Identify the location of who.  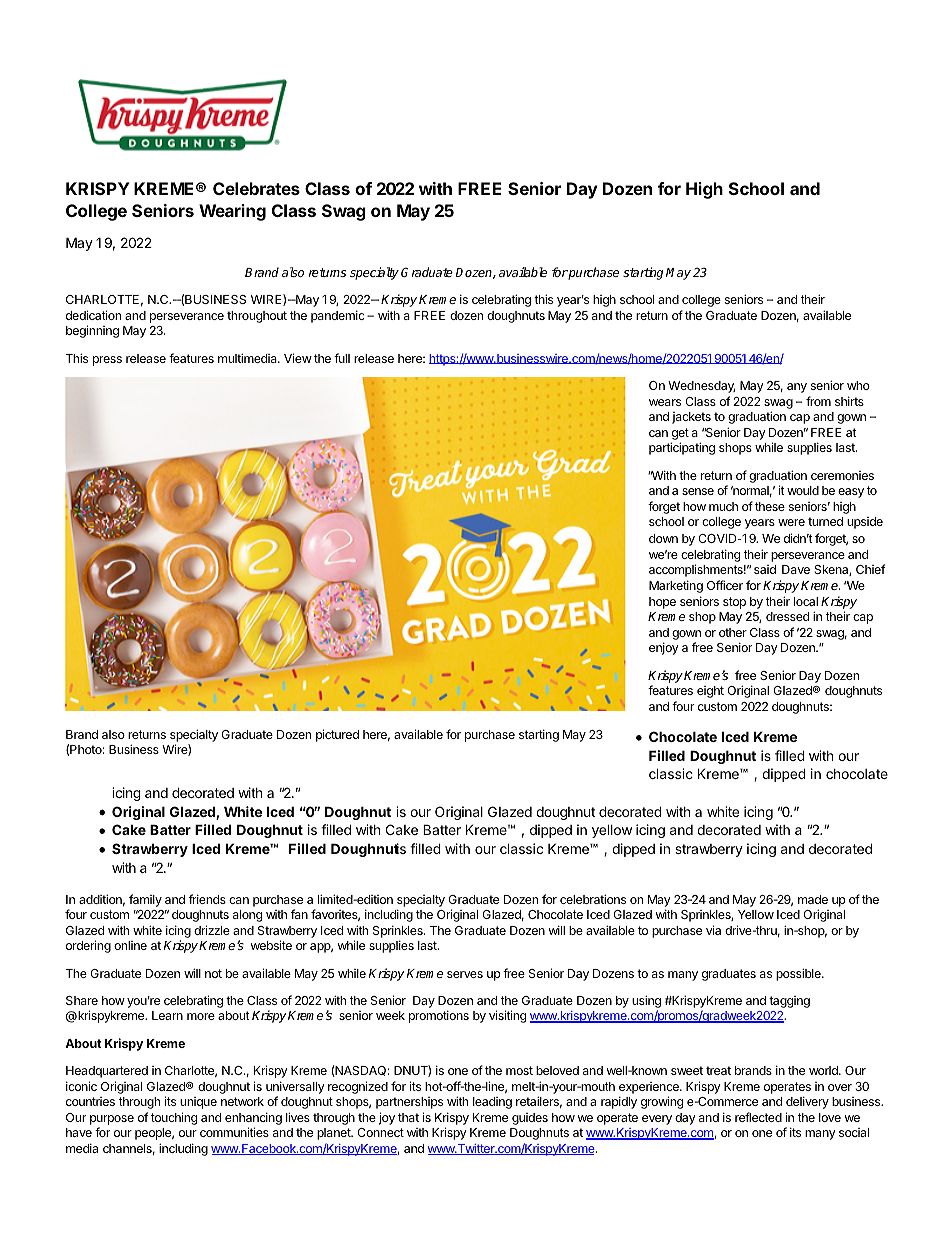
(858, 385).
